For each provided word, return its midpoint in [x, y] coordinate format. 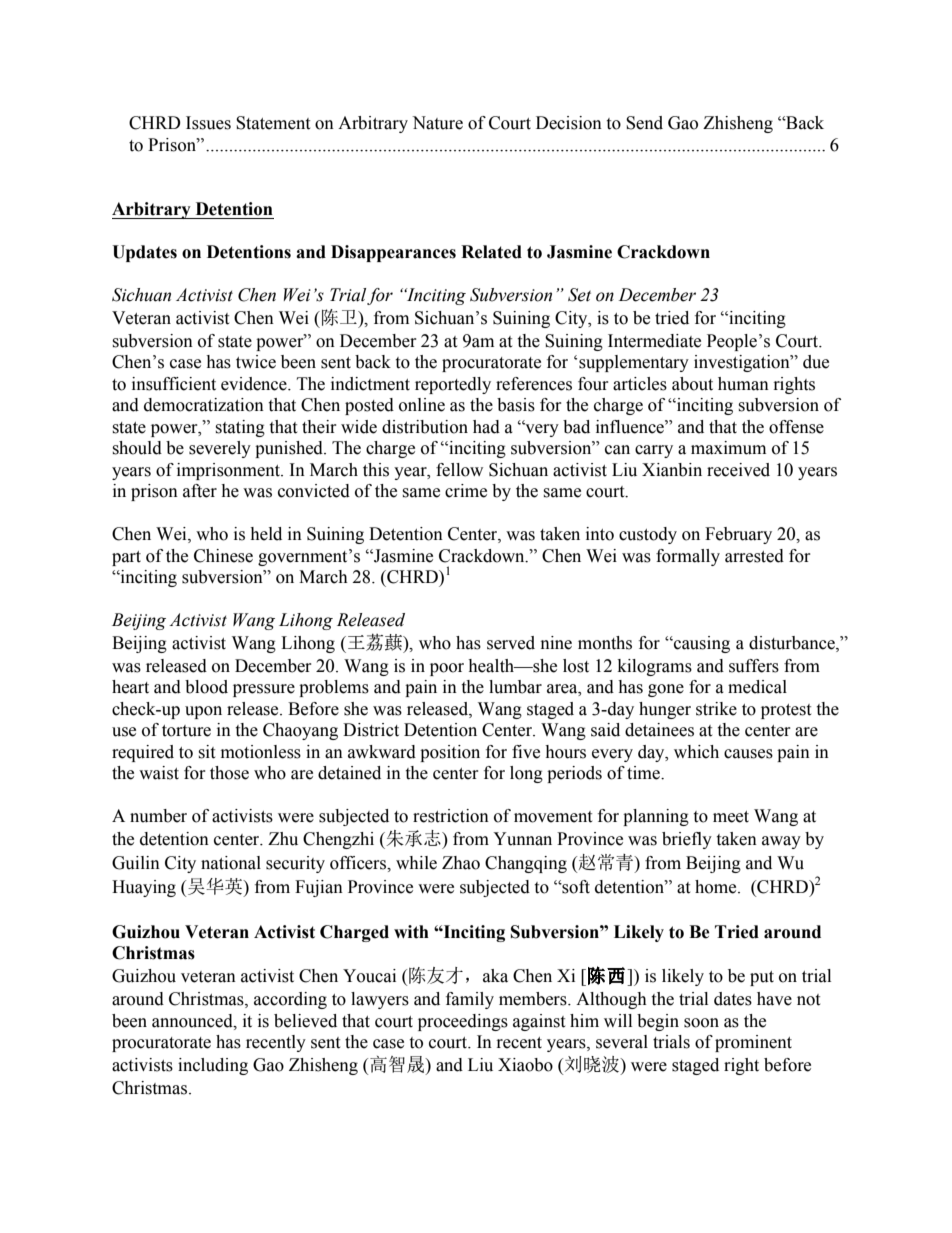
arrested [754, 556]
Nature [437, 123]
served [511, 643]
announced [193, 1021]
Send [644, 123]
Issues [208, 123]
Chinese [223, 556]
